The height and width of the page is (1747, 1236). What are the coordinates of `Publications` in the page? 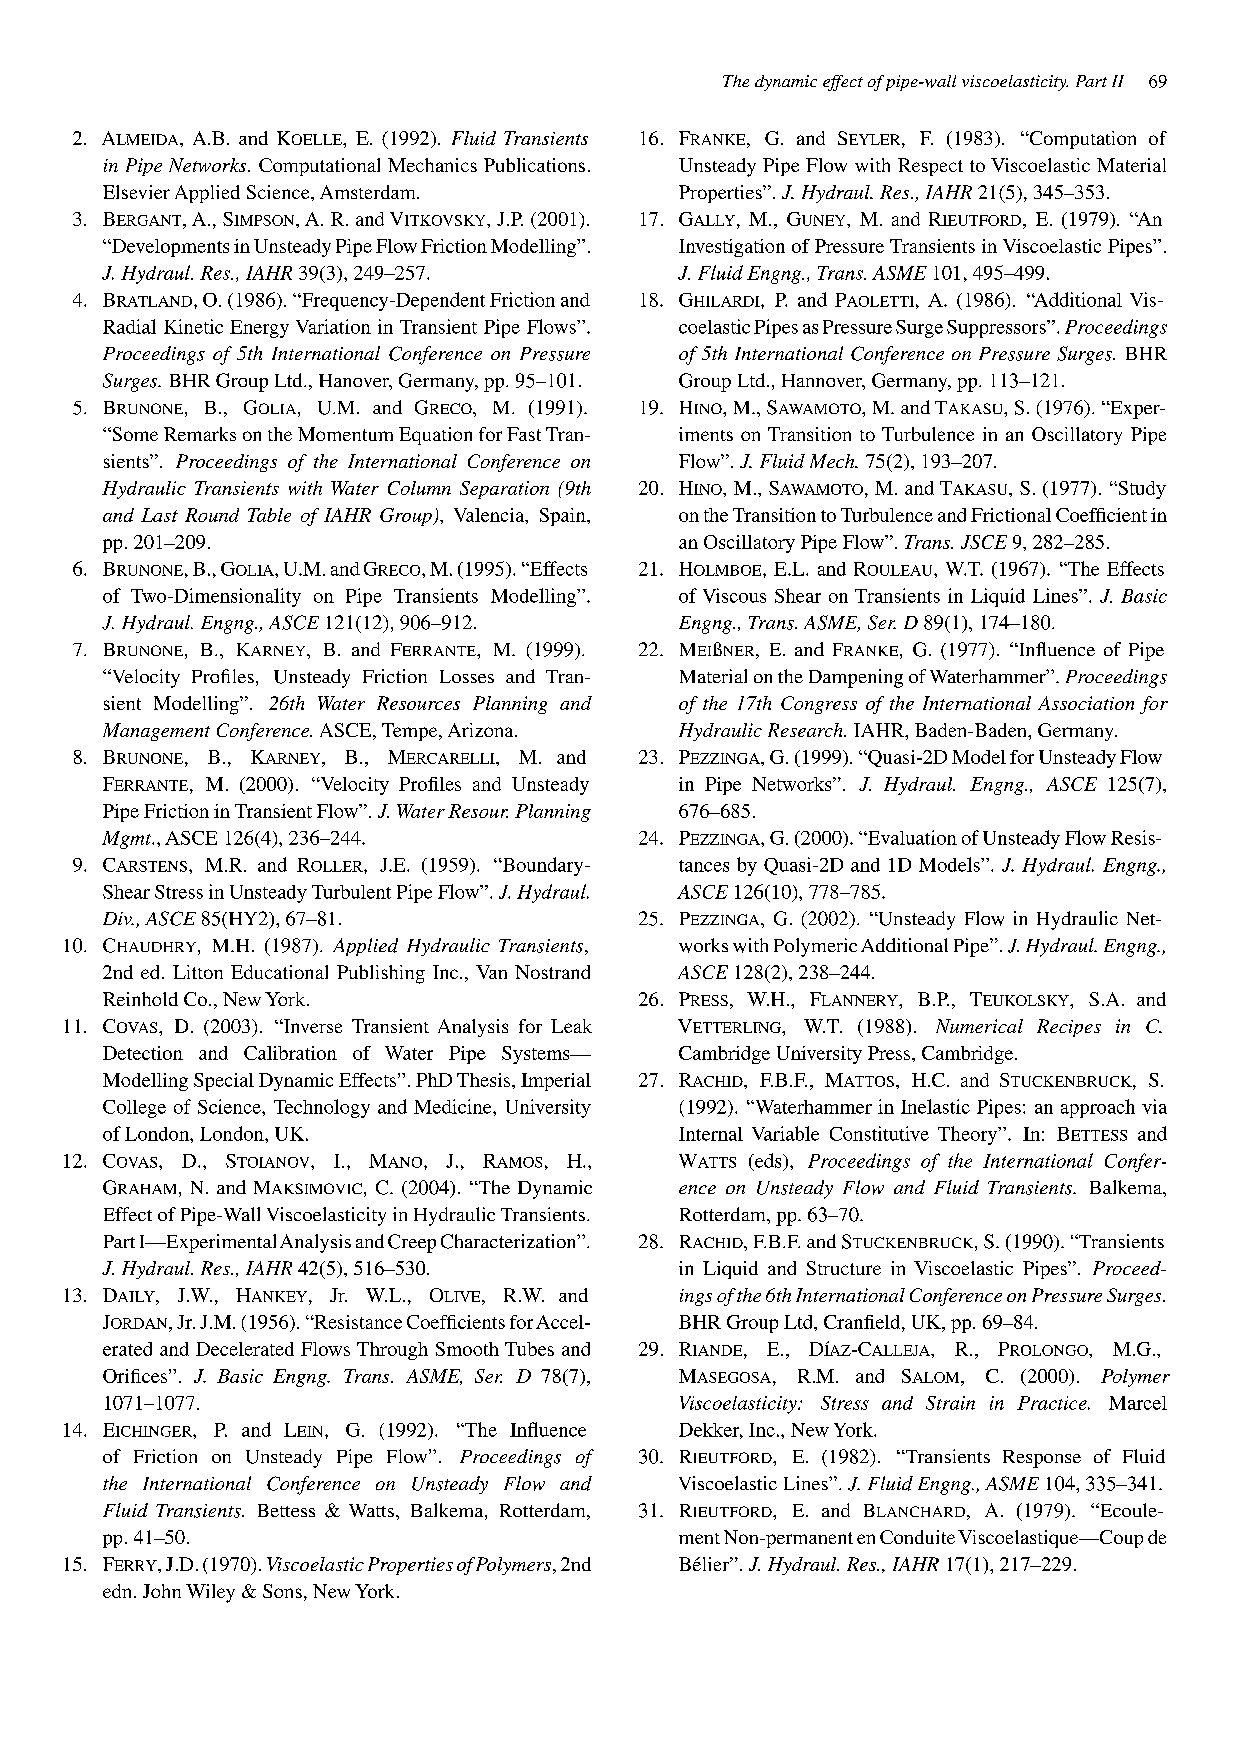 It's located at (534, 165).
